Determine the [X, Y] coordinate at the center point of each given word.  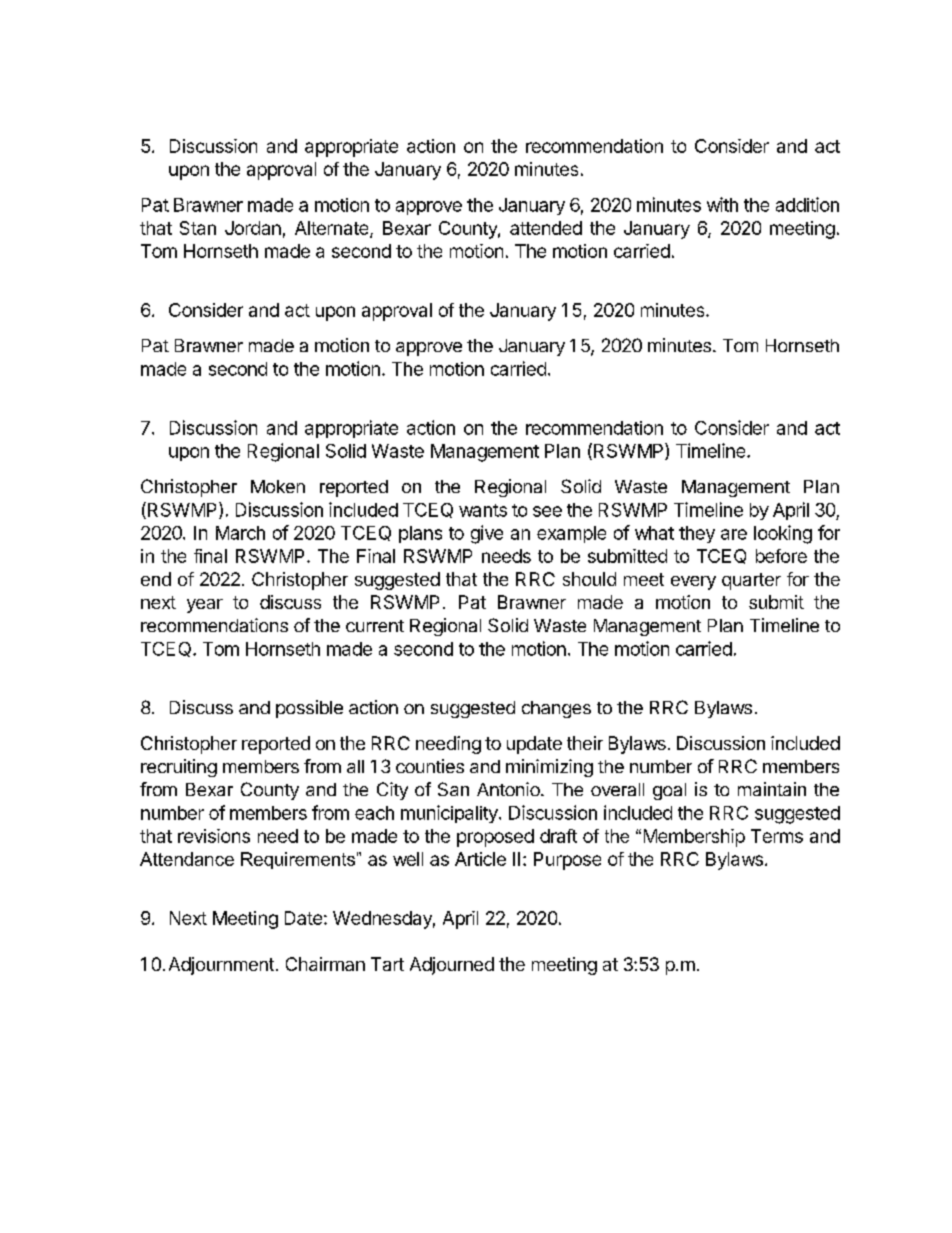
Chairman [325, 964]
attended [546, 228]
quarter [751, 581]
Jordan [253, 228]
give [487, 534]
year [205, 606]
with [722, 204]
